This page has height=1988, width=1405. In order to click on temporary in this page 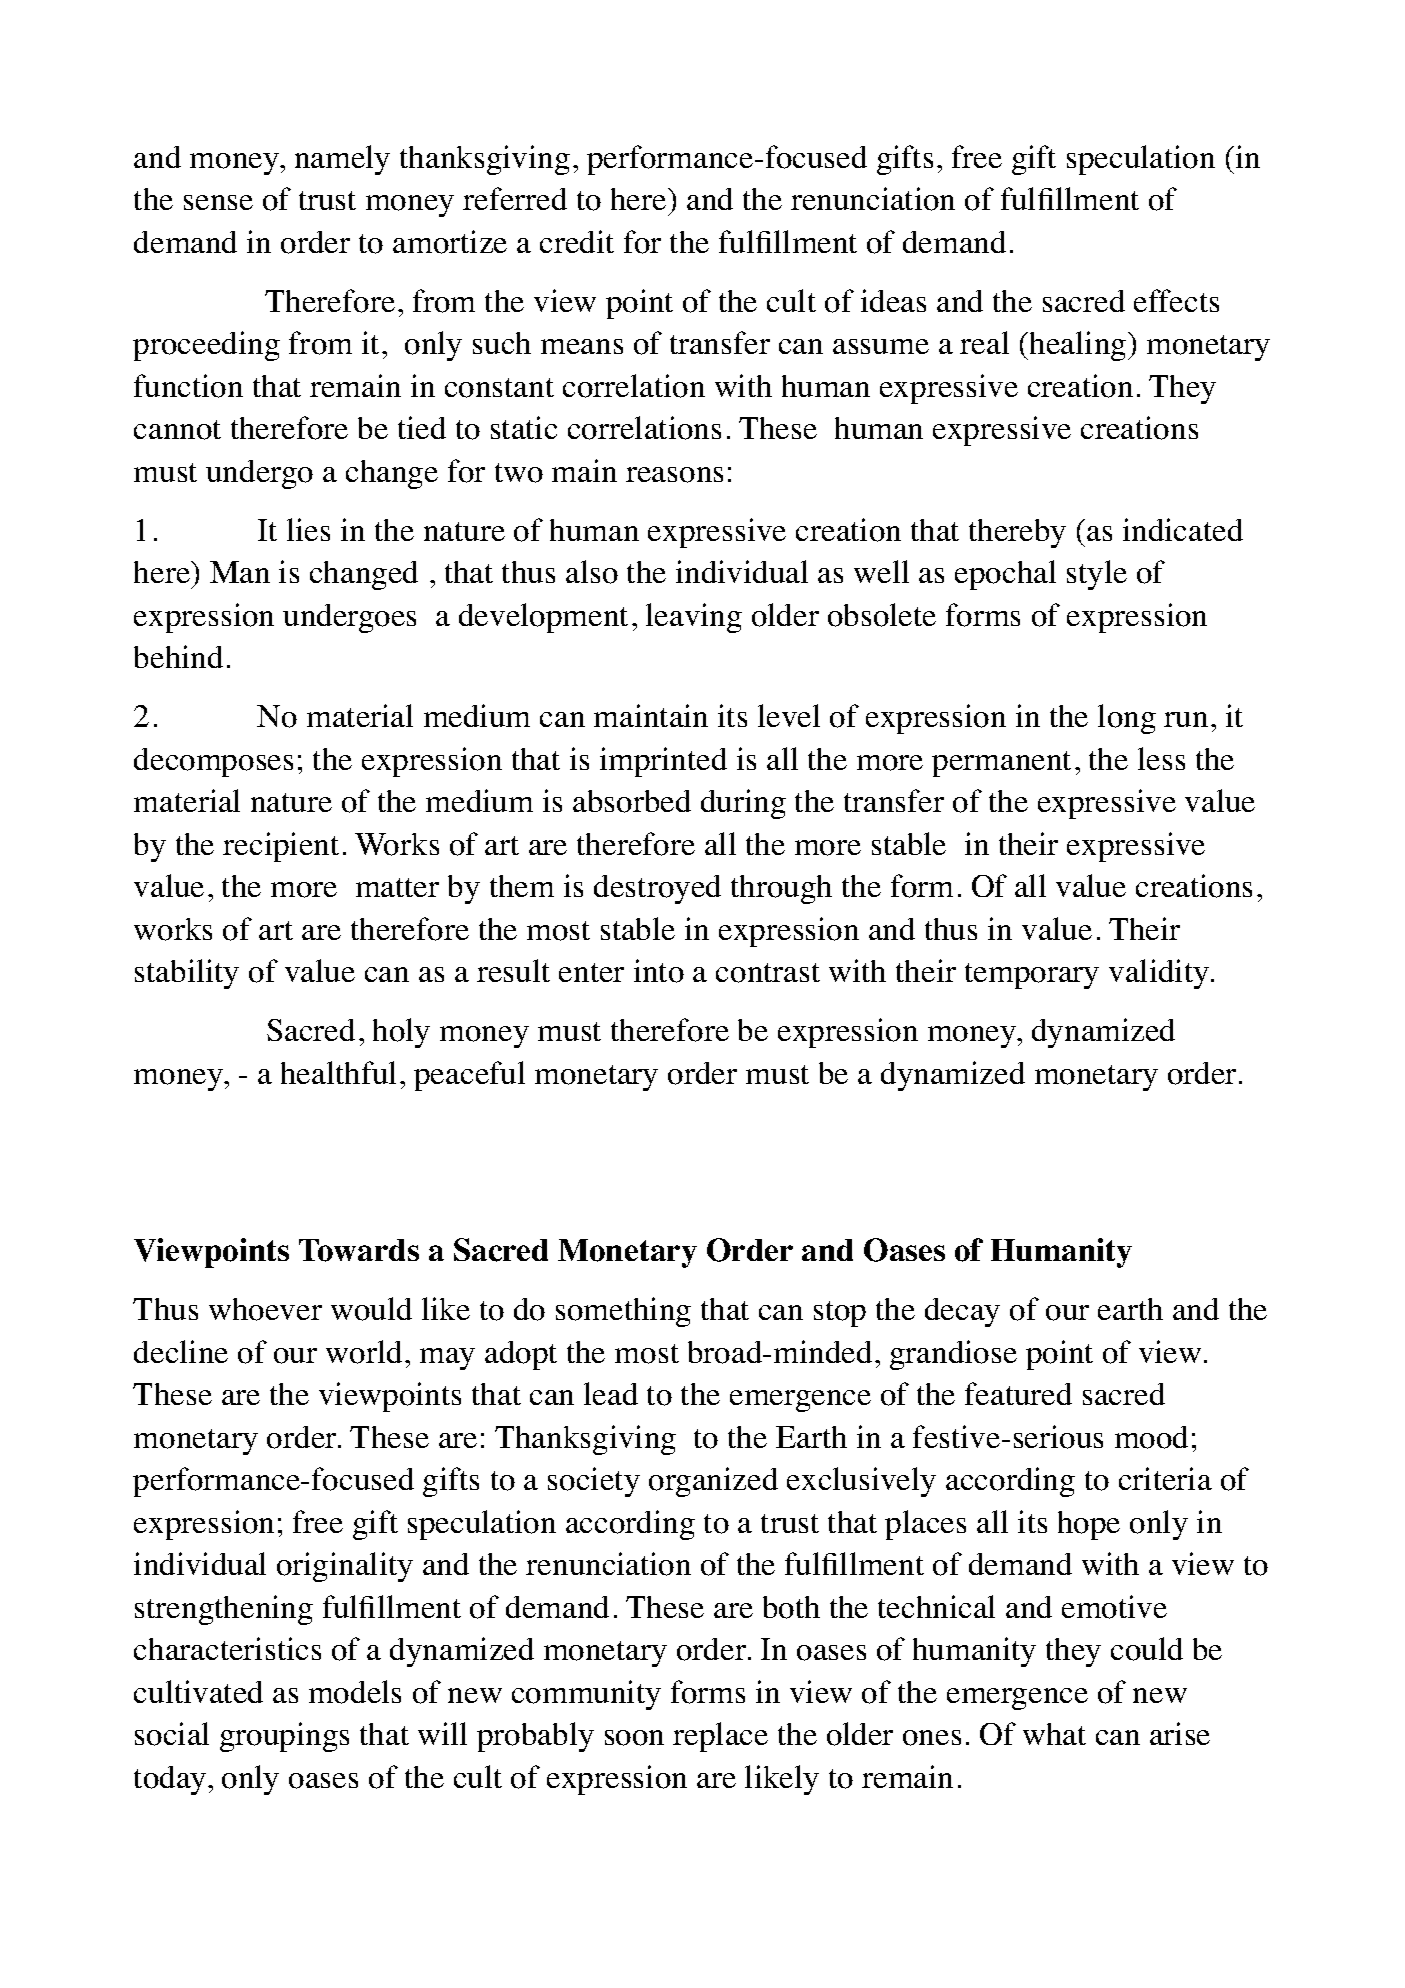, I will do `click(1032, 976)`.
